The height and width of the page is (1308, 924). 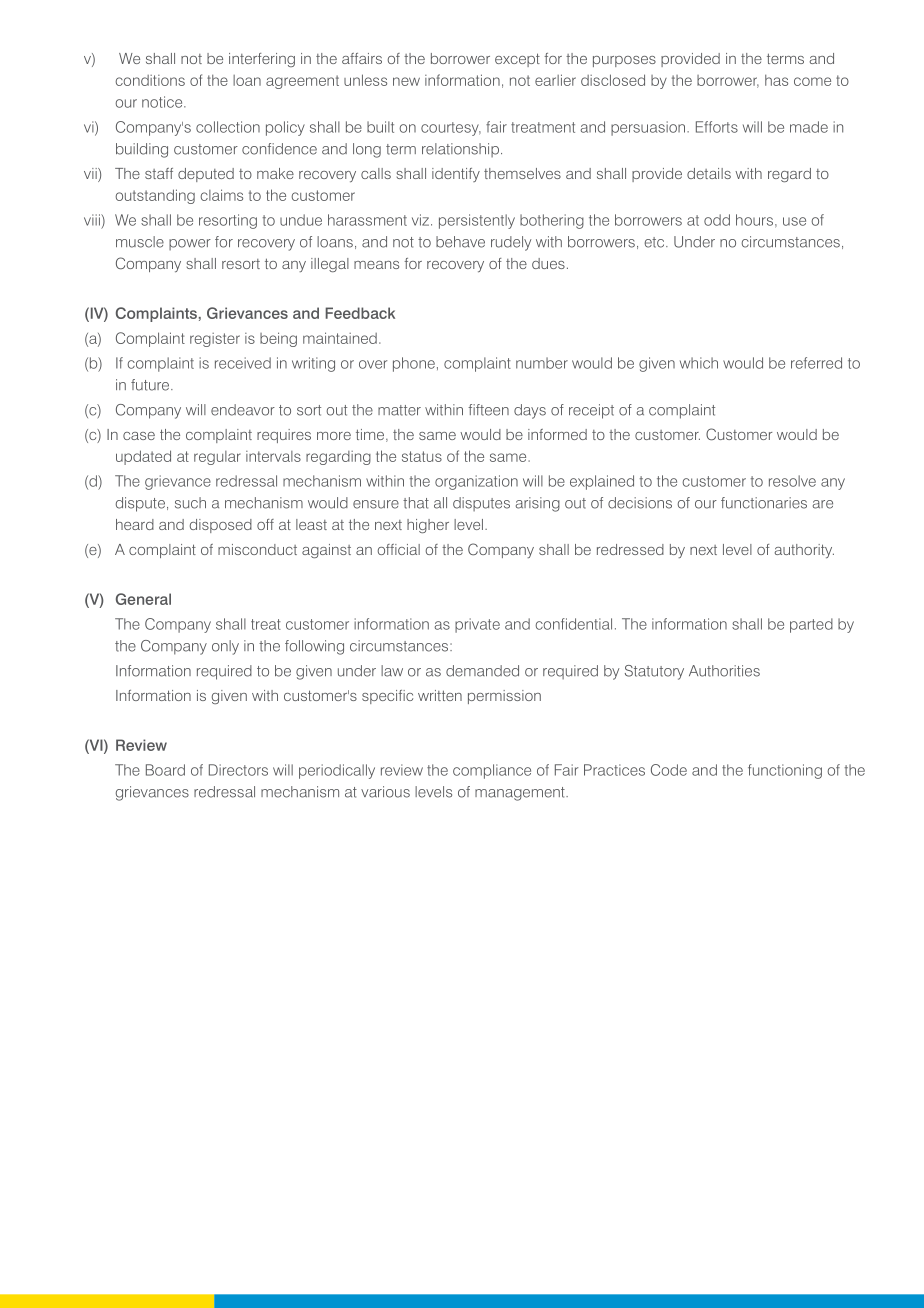 What do you see at coordinates (165, 770) in the page?
I see `Board` at bounding box center [165, 770].
